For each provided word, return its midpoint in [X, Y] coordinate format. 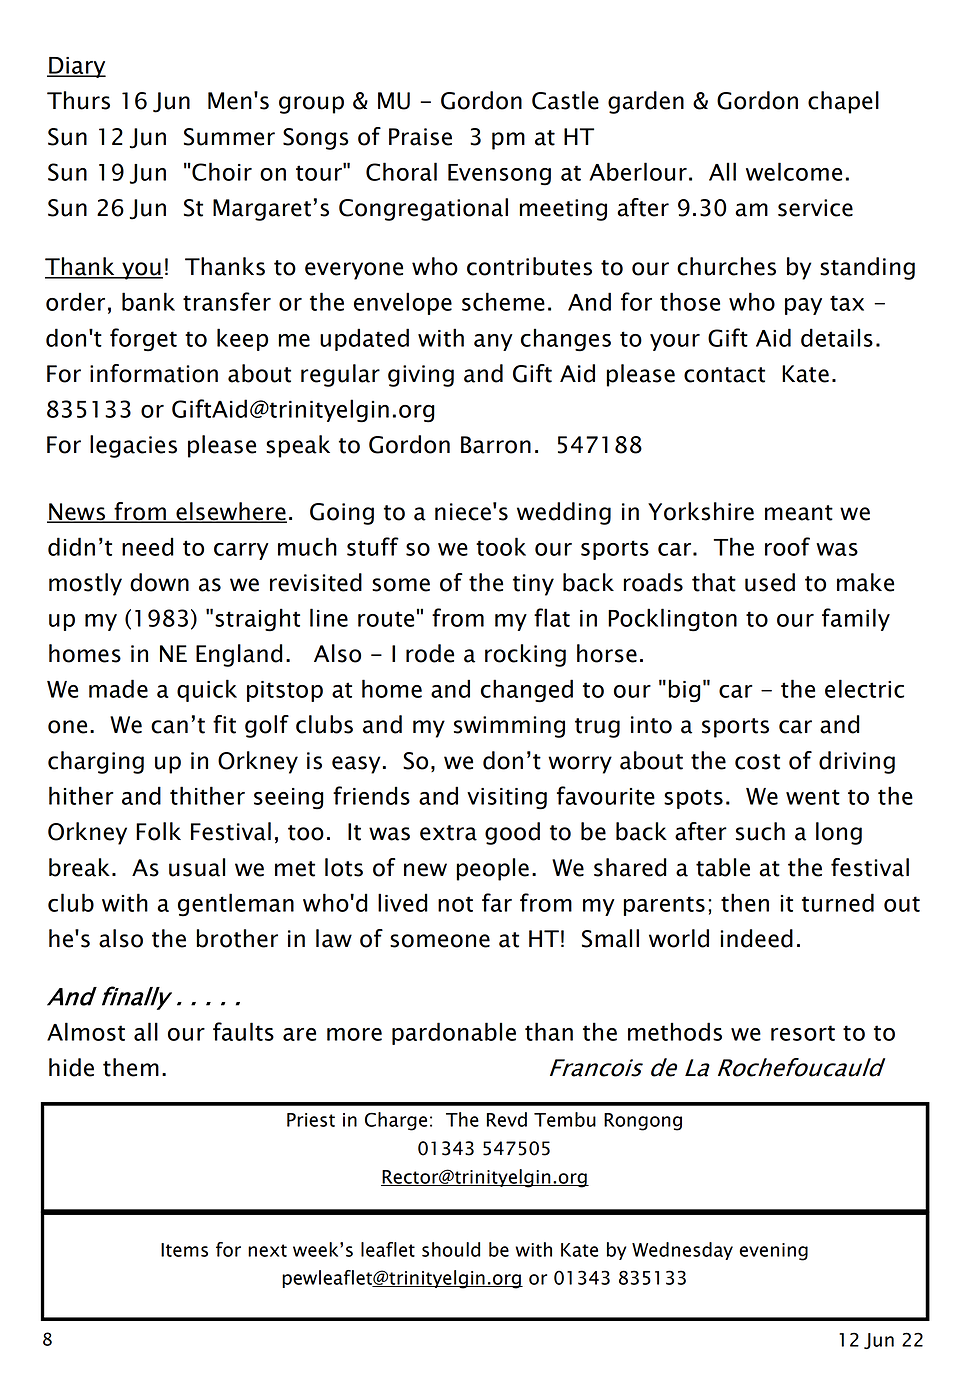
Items [184, 1250]
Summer [229, 137]
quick [207, 690]
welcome [794, 171]
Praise [420, 137]
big [684, 691]
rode [430, 653]
